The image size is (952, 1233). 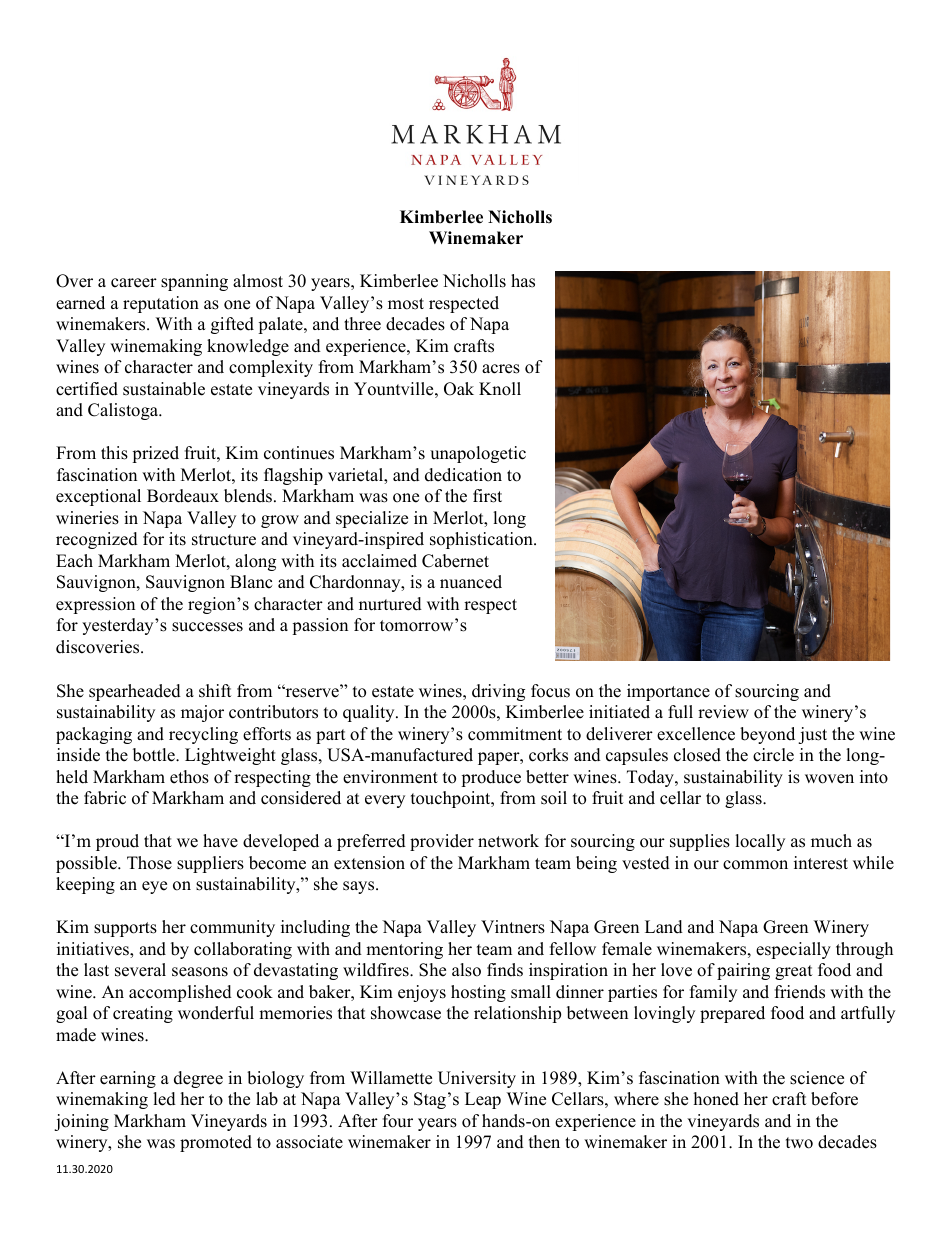 What do you see at coordinates (834, 1099) in the image?
I see `before` at bounding box center [834, 1099].
